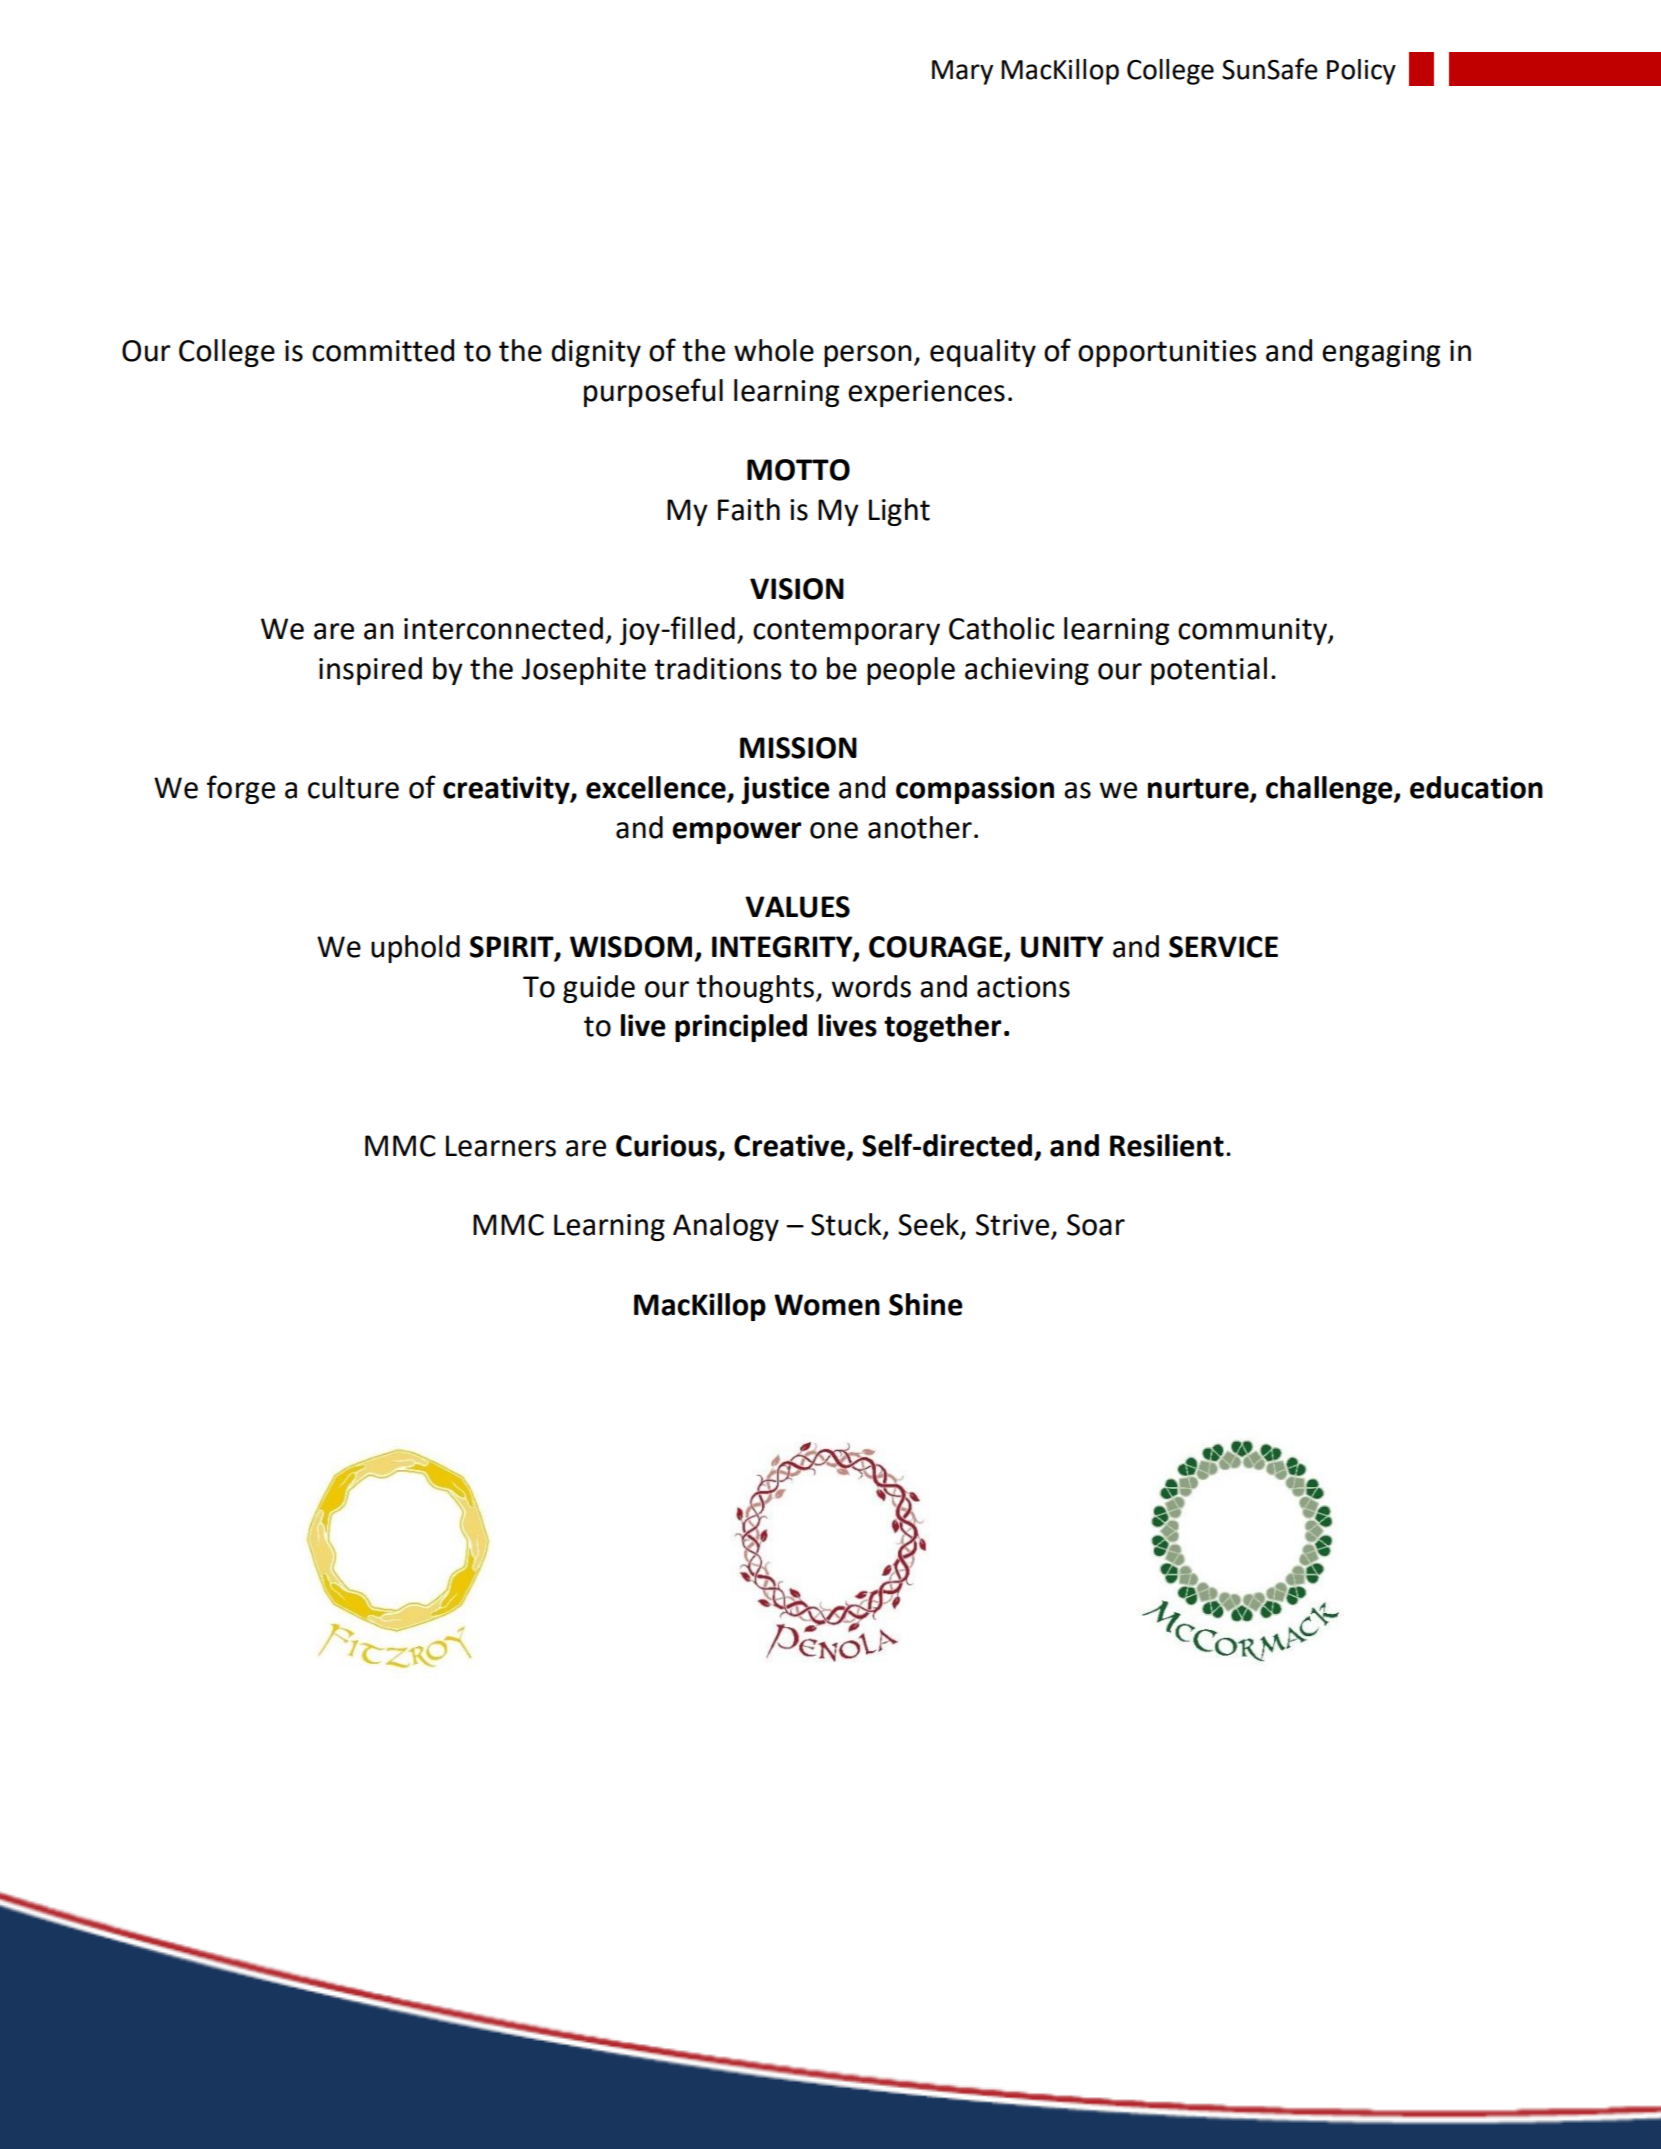  Describe the element at coordinates (827, 1305) in the screenshot. I see `Women` at that location.
